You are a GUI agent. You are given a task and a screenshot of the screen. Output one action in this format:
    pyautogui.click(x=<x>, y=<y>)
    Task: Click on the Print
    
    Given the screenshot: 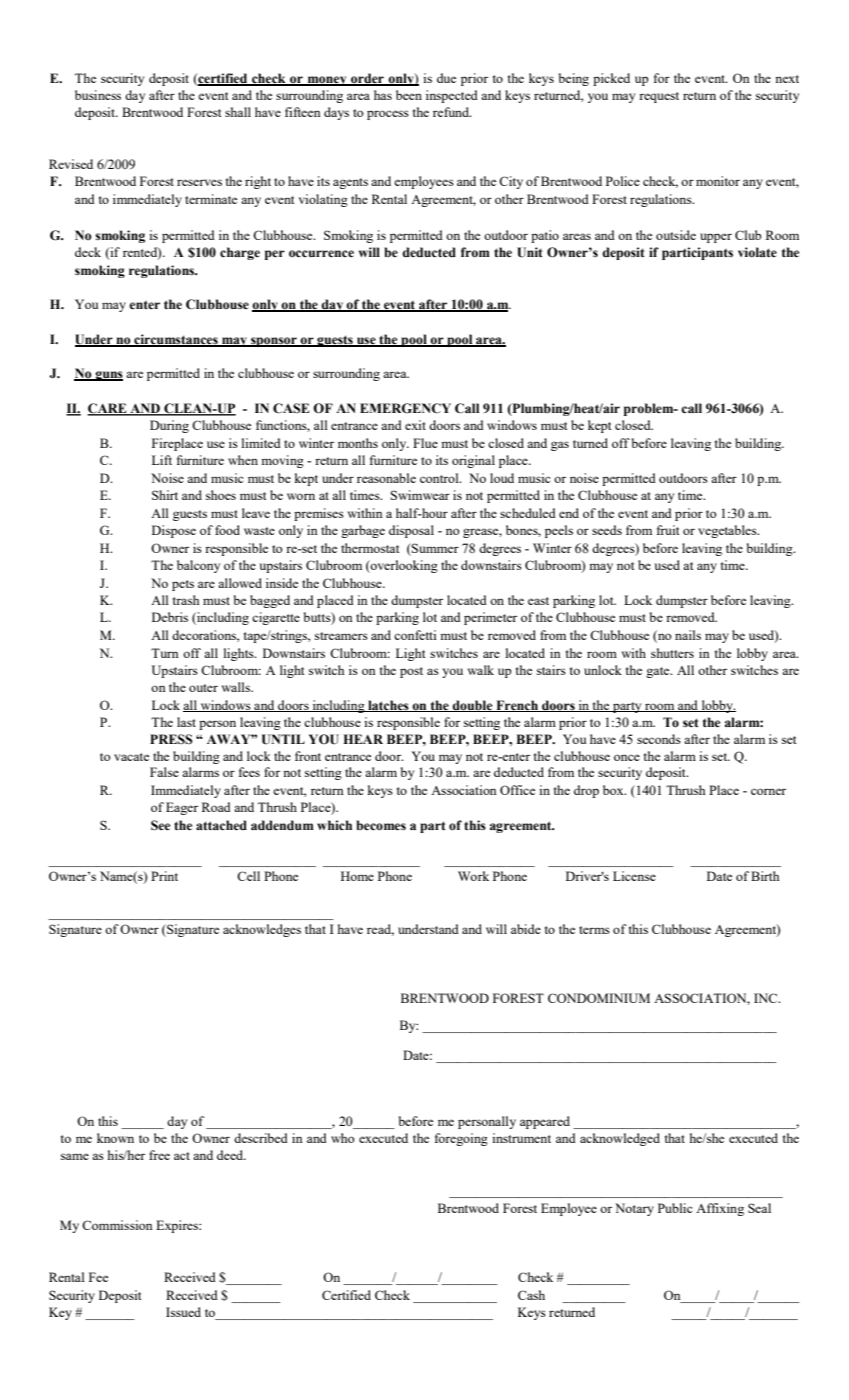 What is the action you would take?
    pyautogui.click(x=164, y=876)
